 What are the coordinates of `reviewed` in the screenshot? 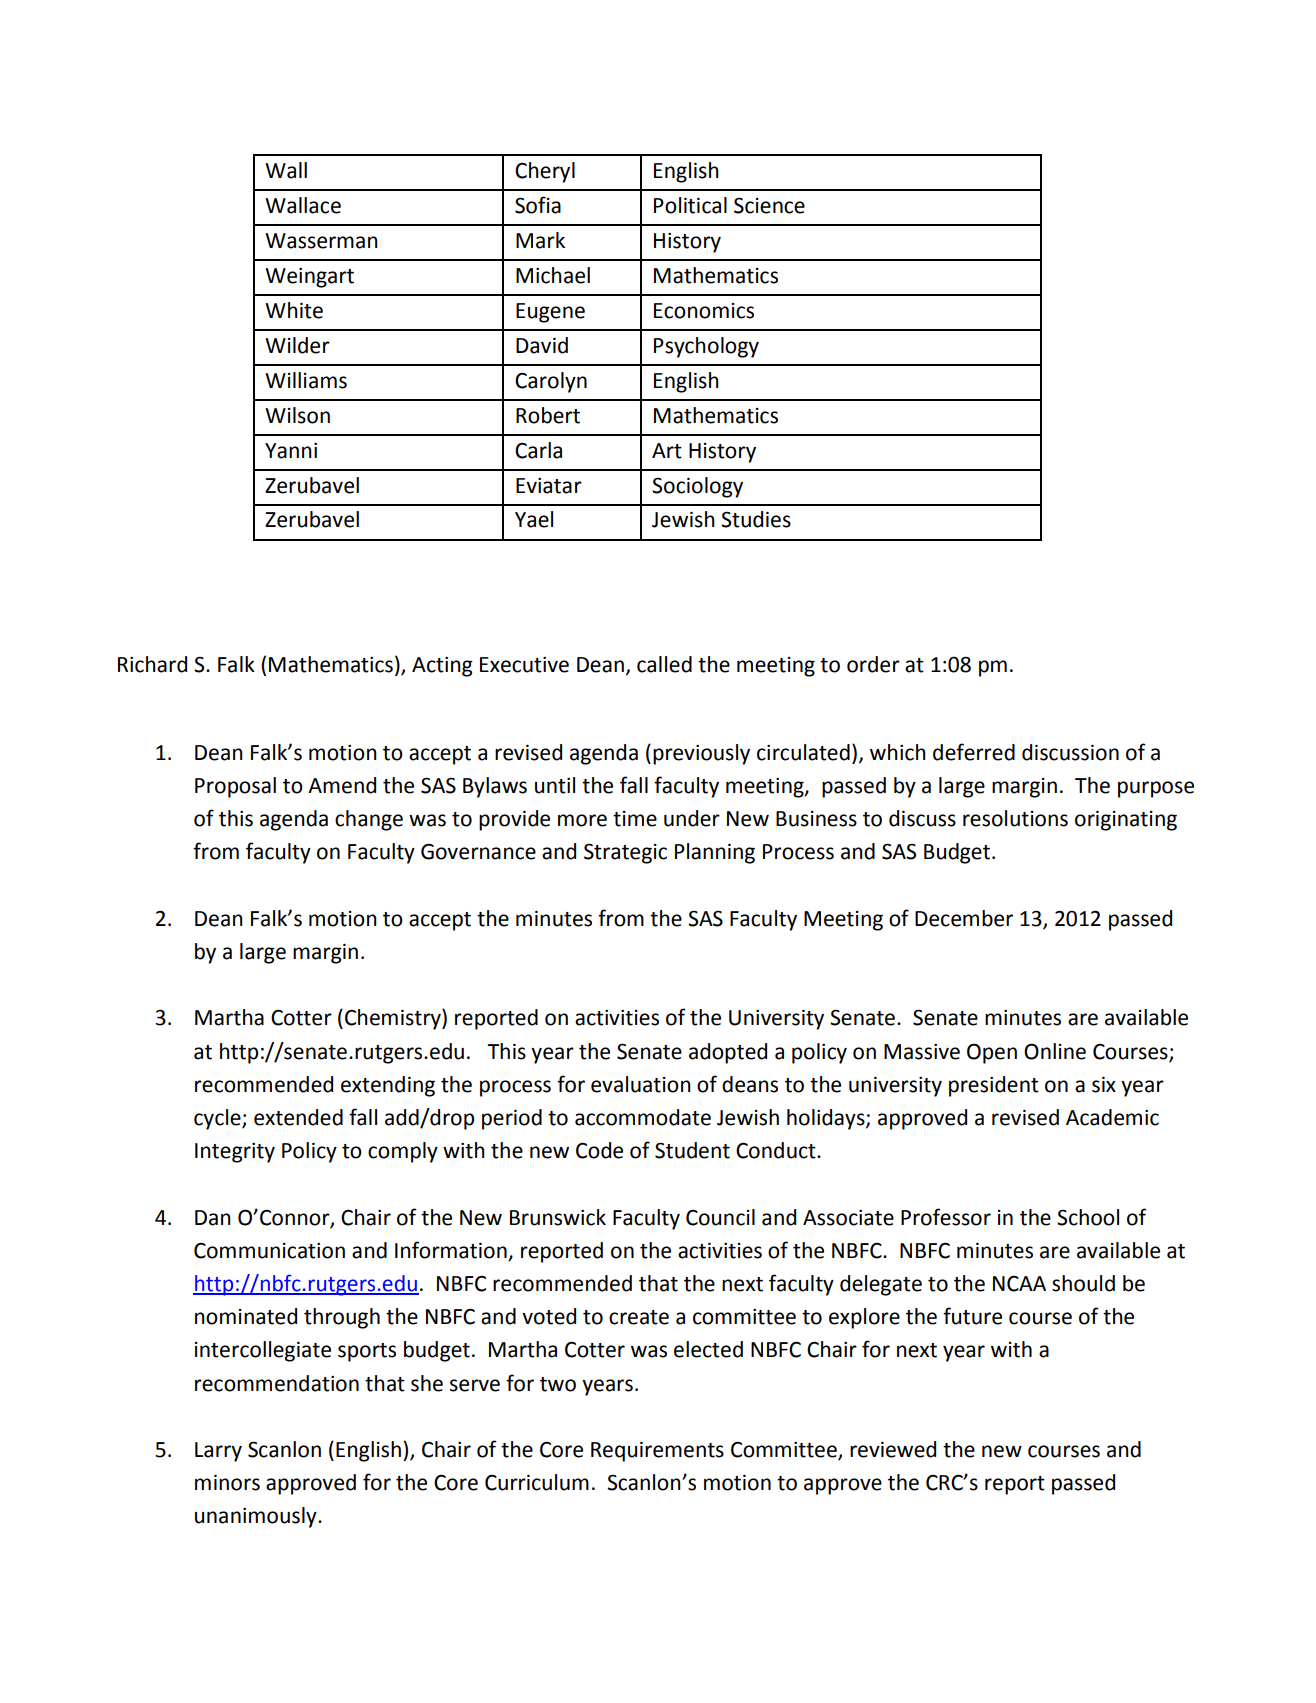 It's located at (893, 1449).
